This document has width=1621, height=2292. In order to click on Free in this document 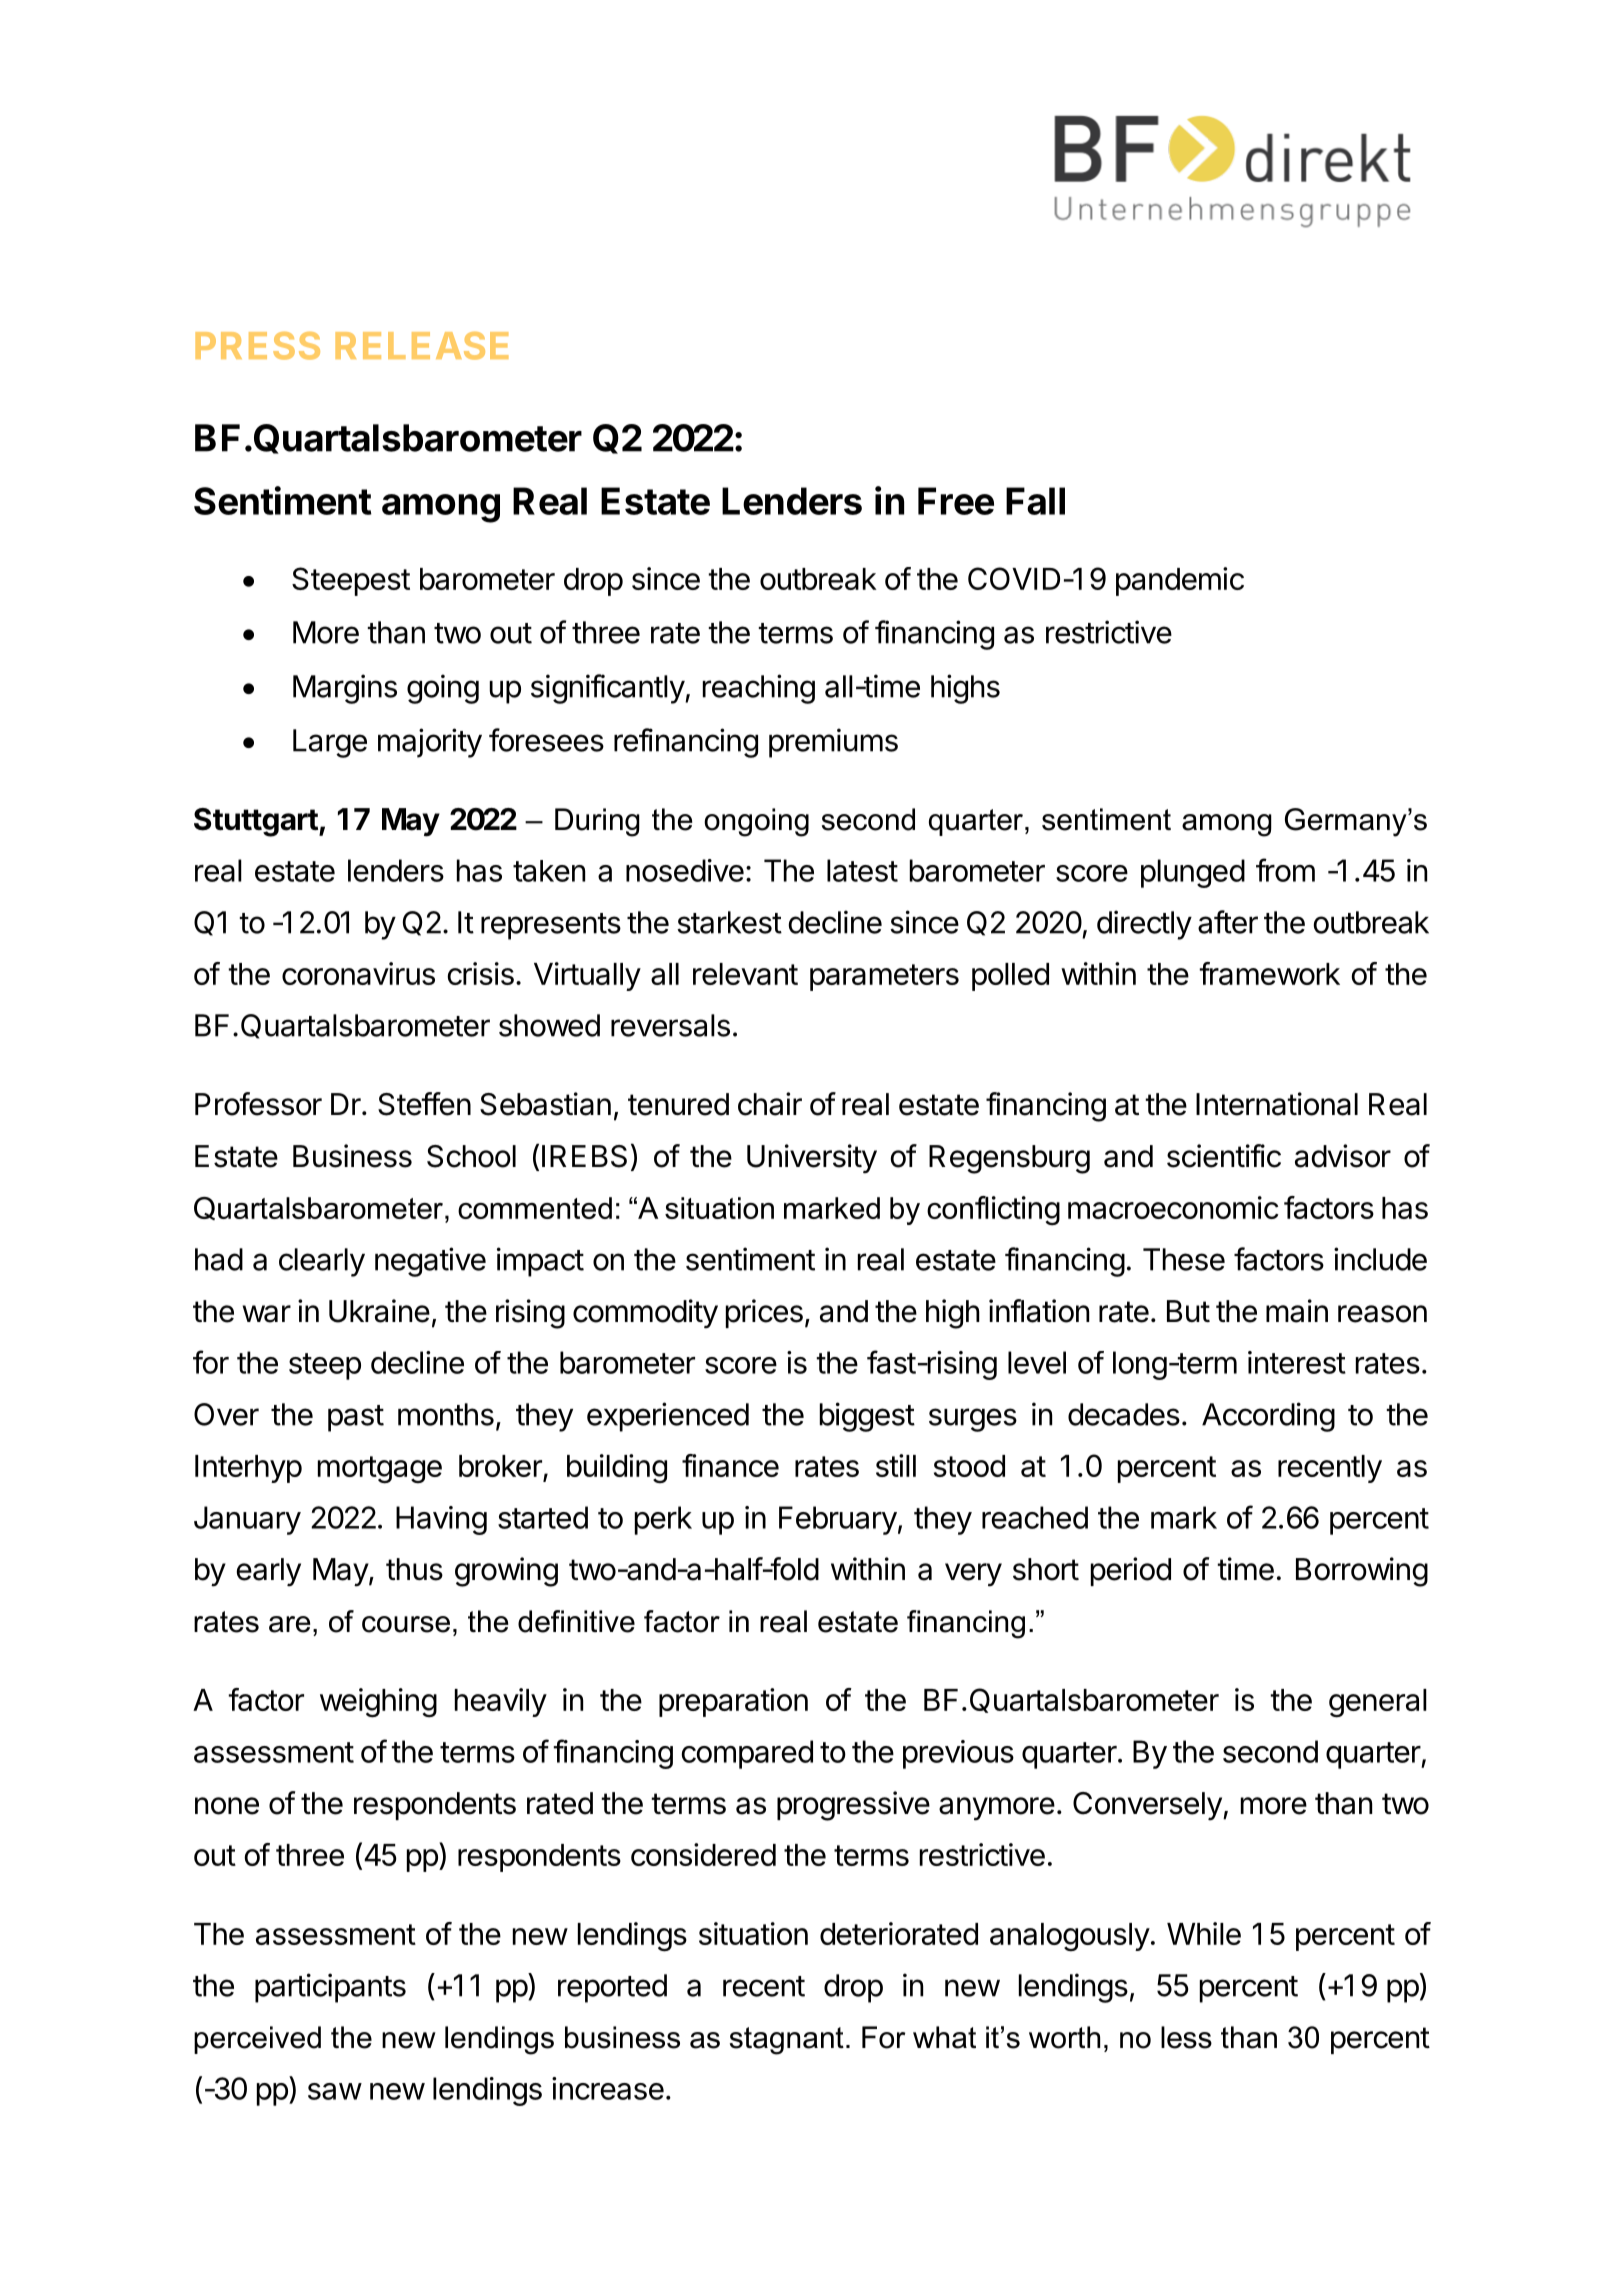, I will do `click(956, 501)`.
